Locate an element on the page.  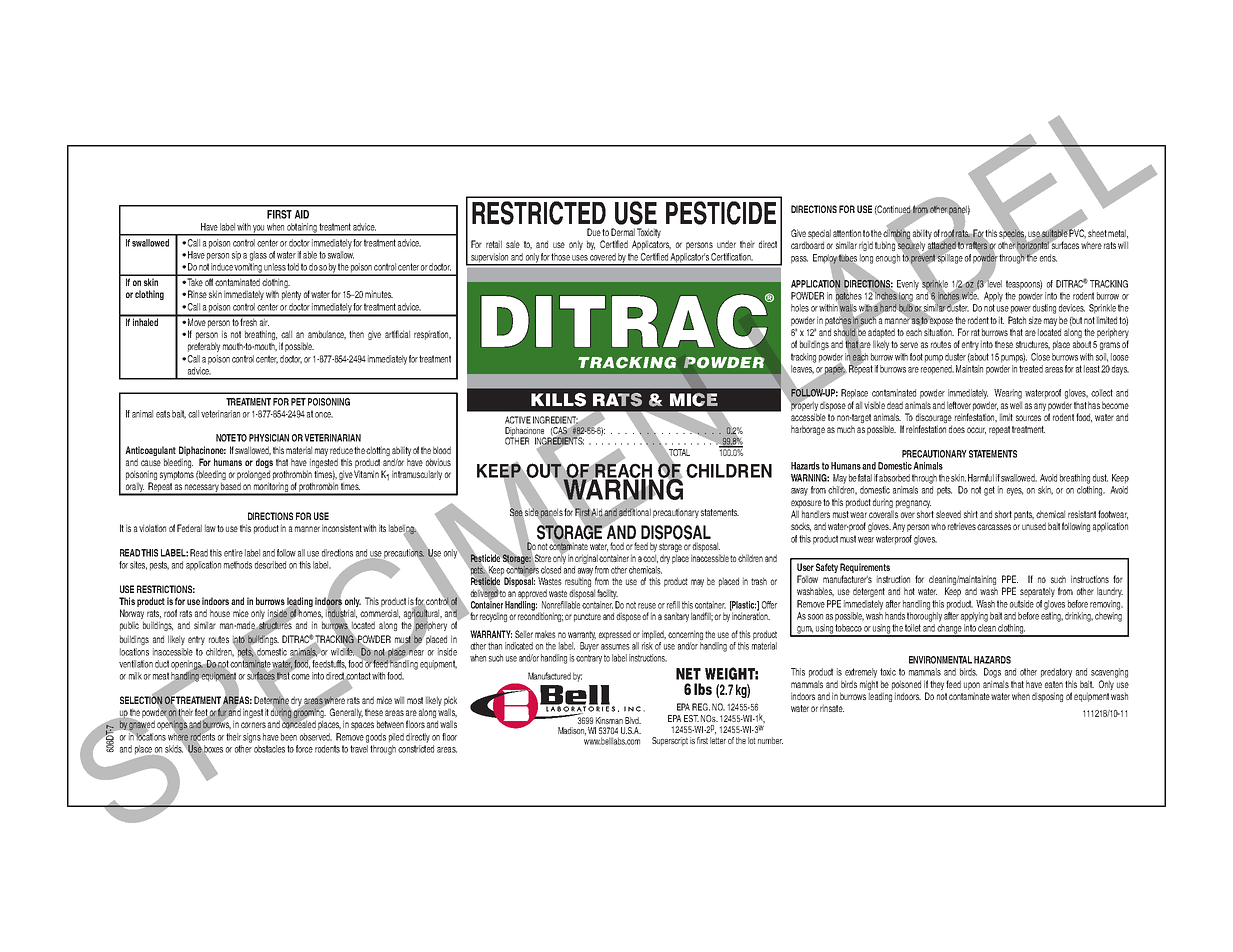
reuse is located at coordinates (647, 606).
